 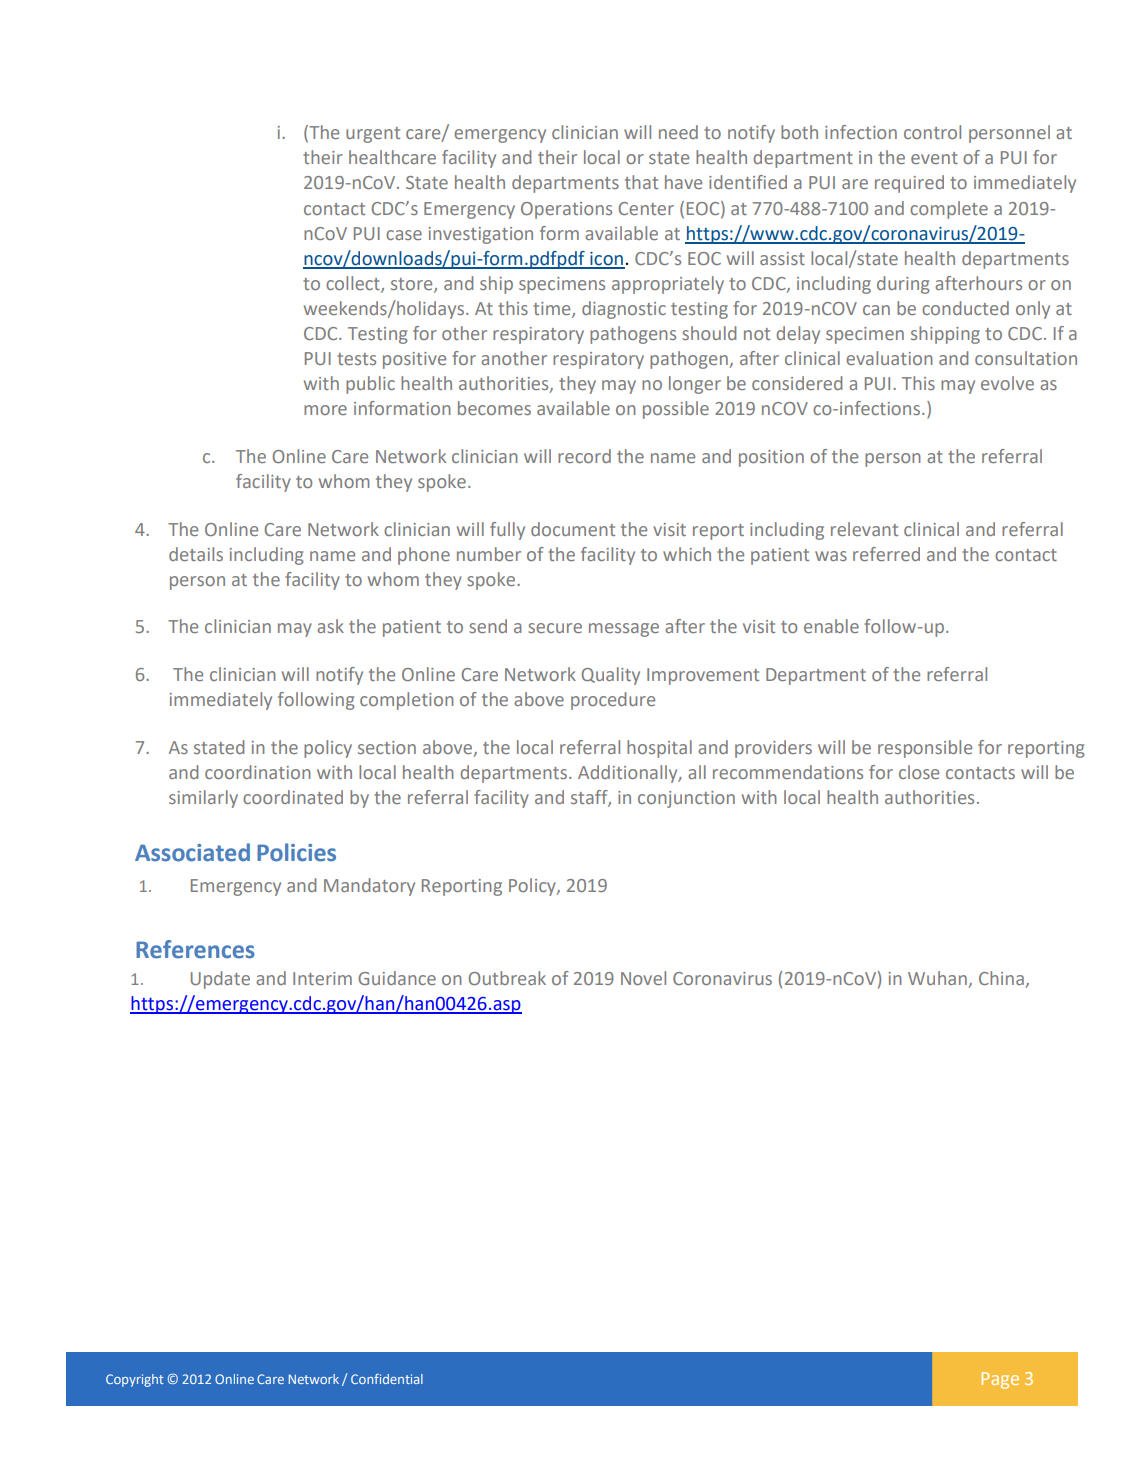 What do you see at coordinates (925, 749) in the screenshot?
I see `responsible` at bounding box center [925, 749].
